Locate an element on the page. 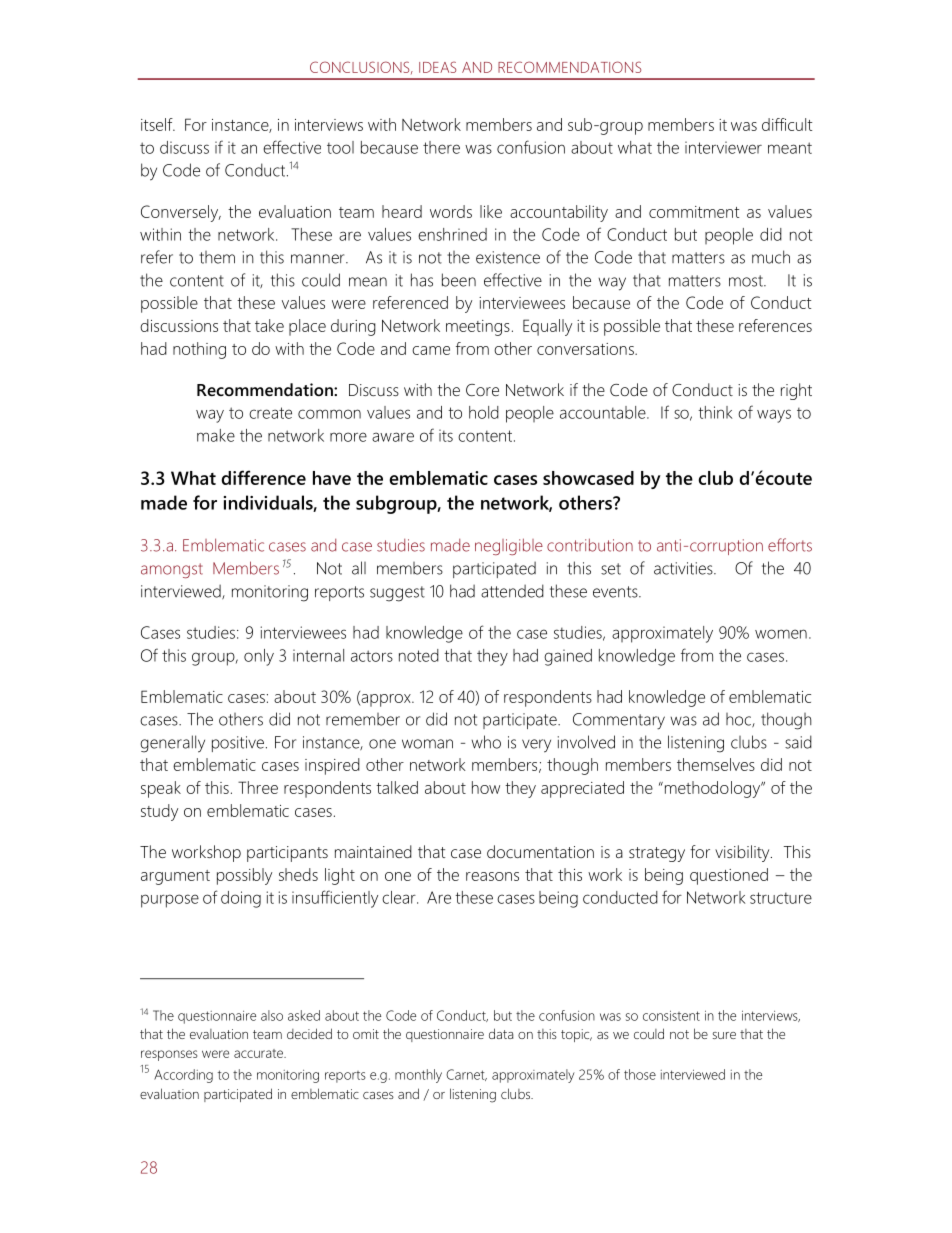 The width and height of the document is (952, 1233). amongst is located at coordinates (172, 570).
